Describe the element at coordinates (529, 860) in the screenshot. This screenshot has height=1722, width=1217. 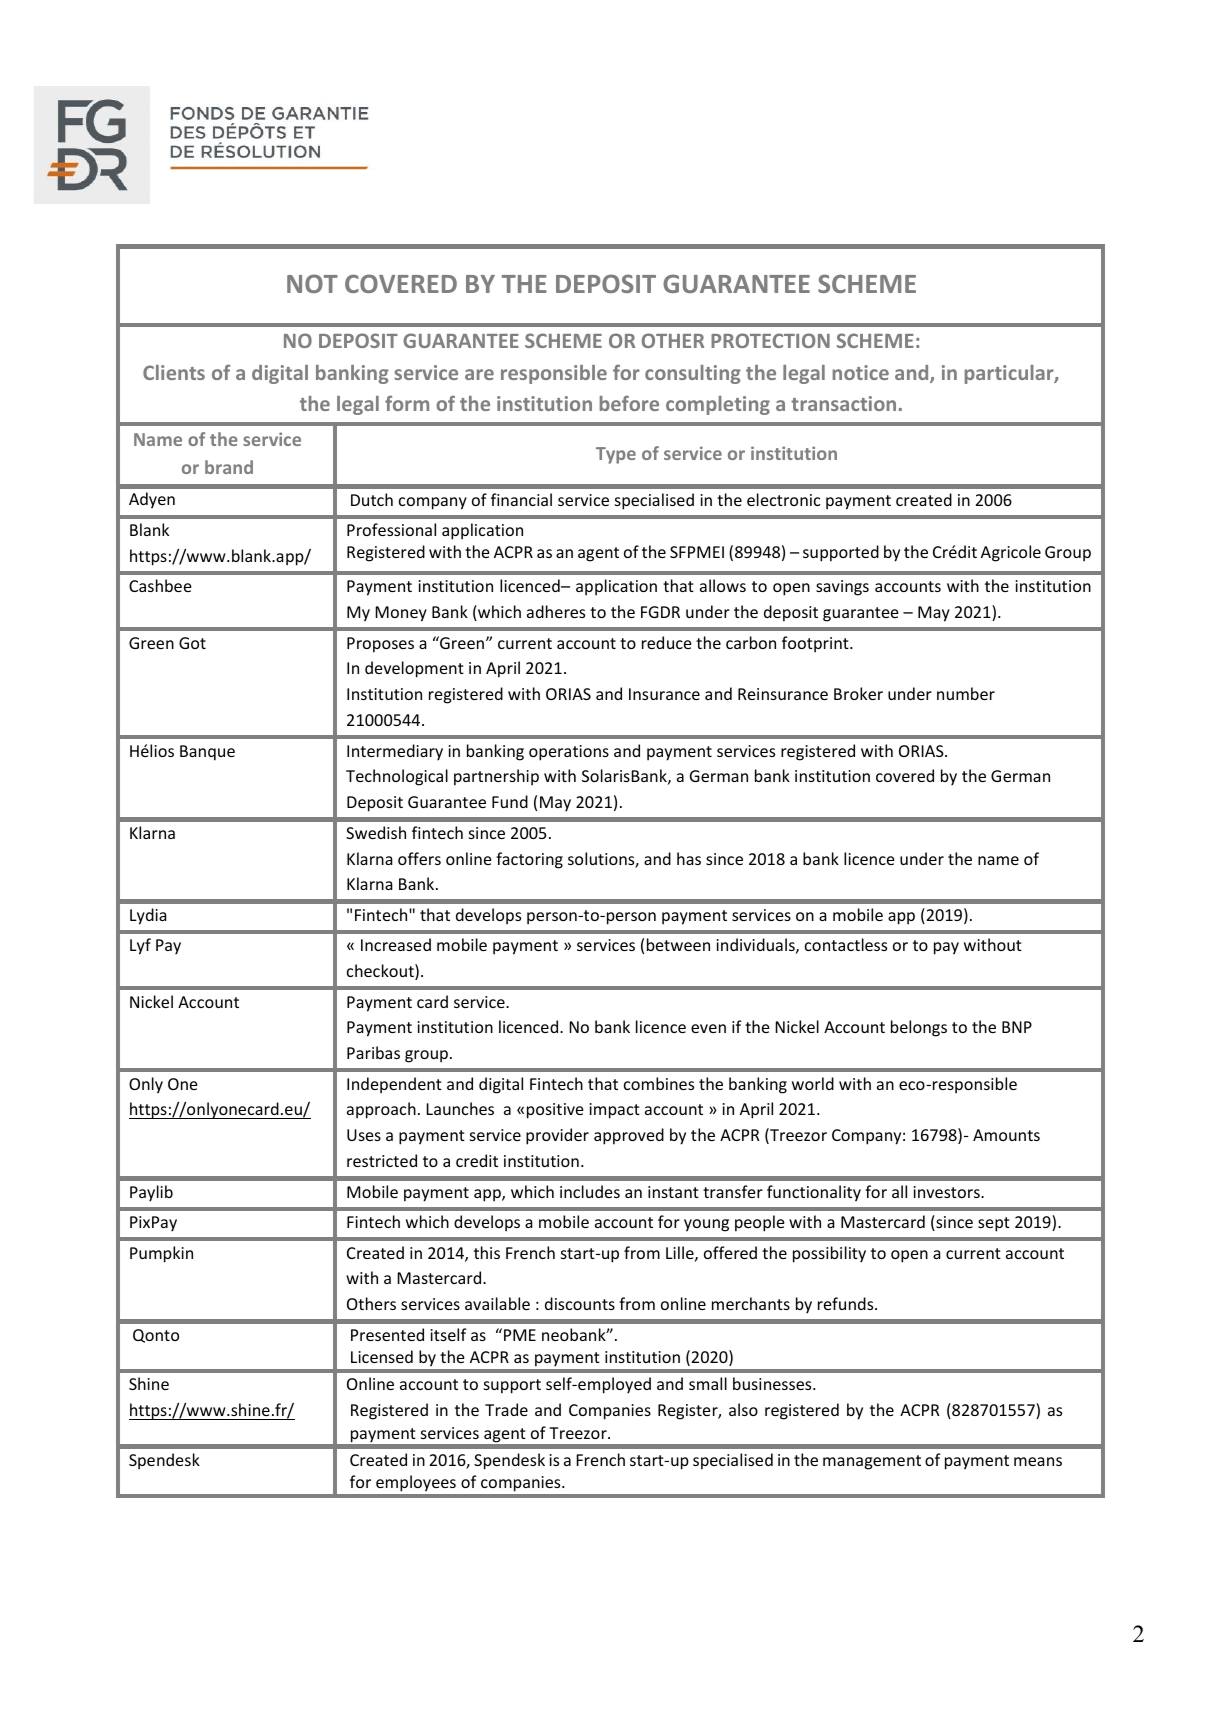
I see `factoring` at that location.
